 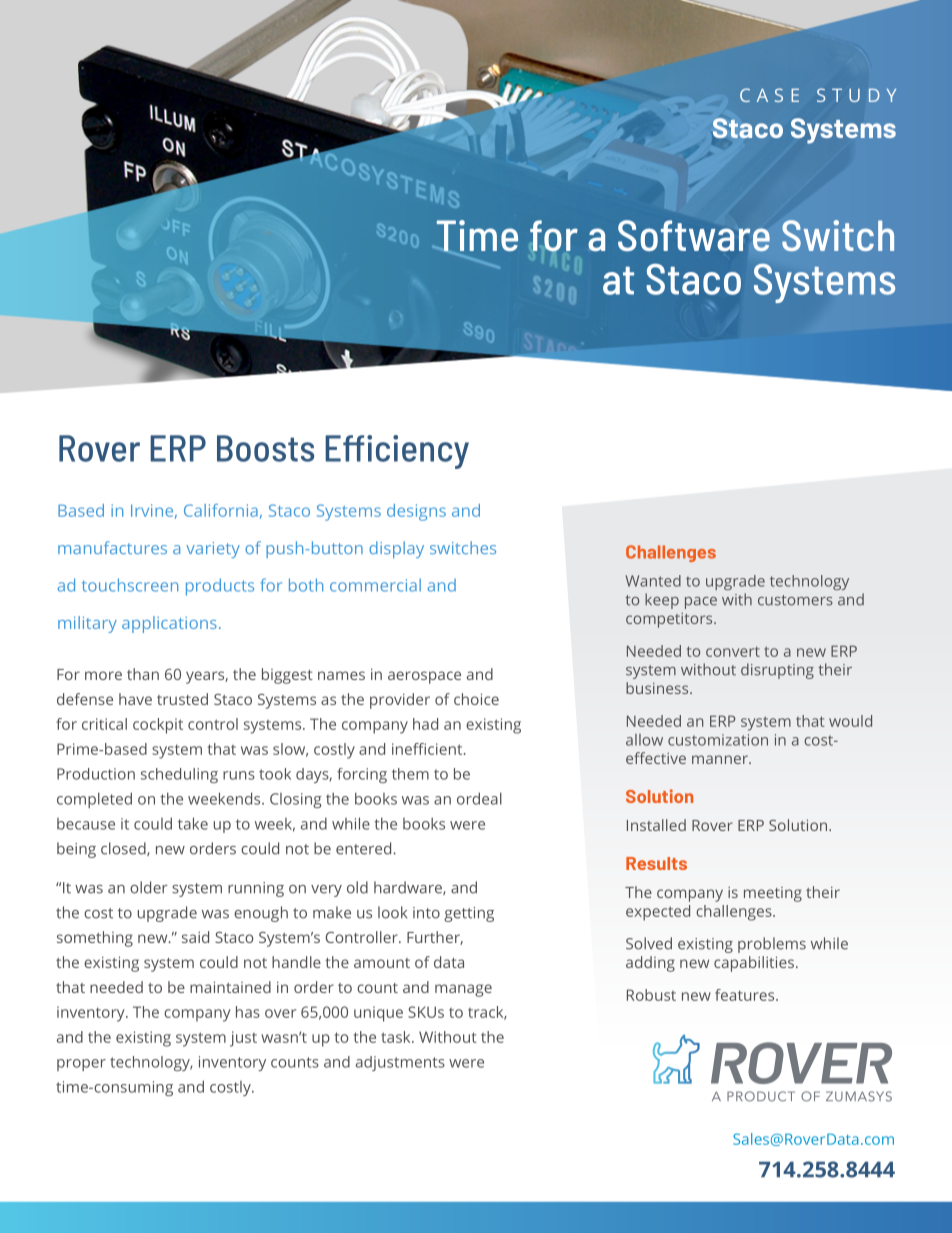 I want to click on CASE, so click(x=769, y=95).
